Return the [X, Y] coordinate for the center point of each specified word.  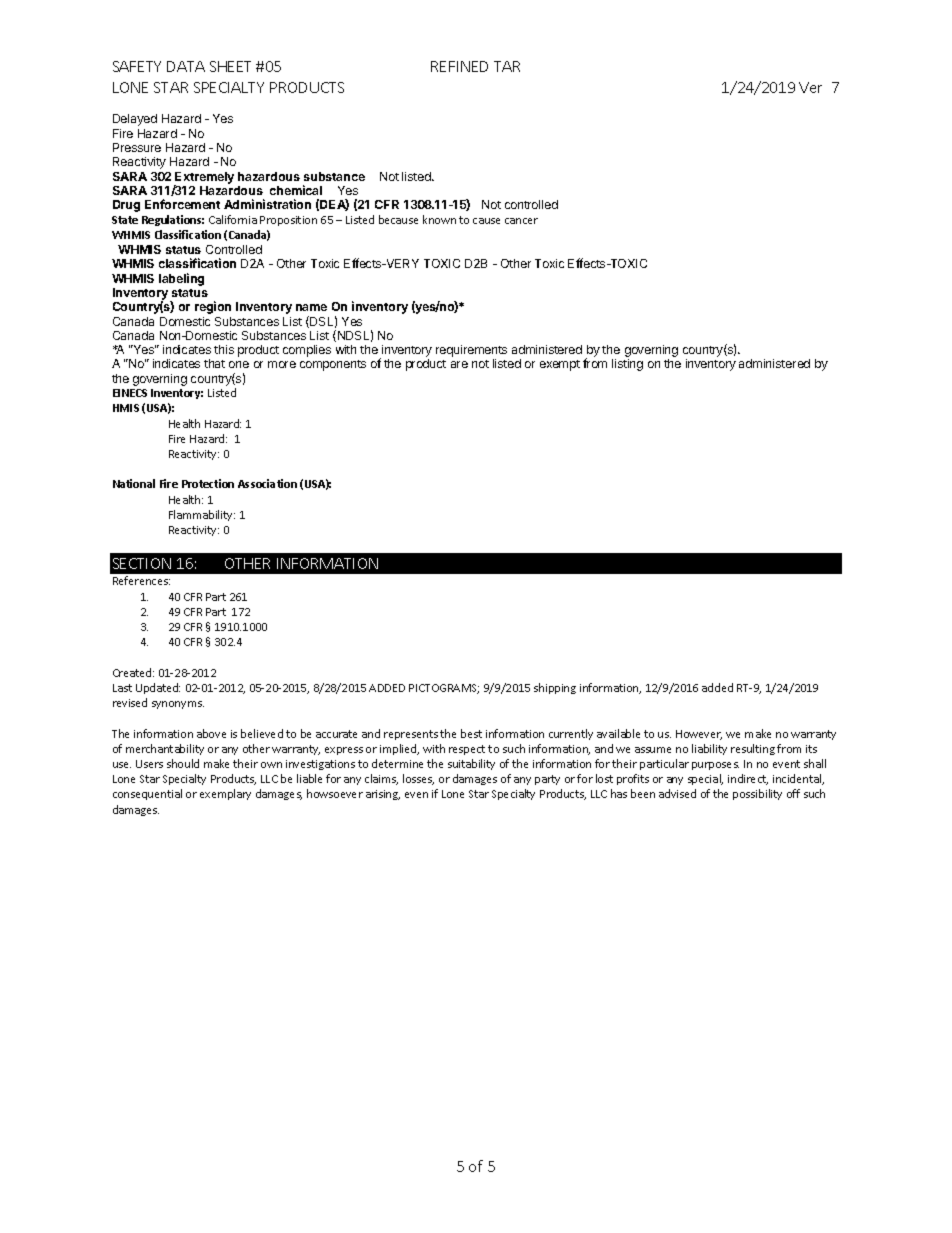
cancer [521, 221]
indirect [748, 779]
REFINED [459, 66]
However [699, 735]
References [141, 580]
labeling [181, 279]
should [183, 763]
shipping [555, 688]
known [439, 219]
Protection [208, 483]
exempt [560, 365]
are [459, 364]
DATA [186, 66]
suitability [471, 764]
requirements [471, 352]
